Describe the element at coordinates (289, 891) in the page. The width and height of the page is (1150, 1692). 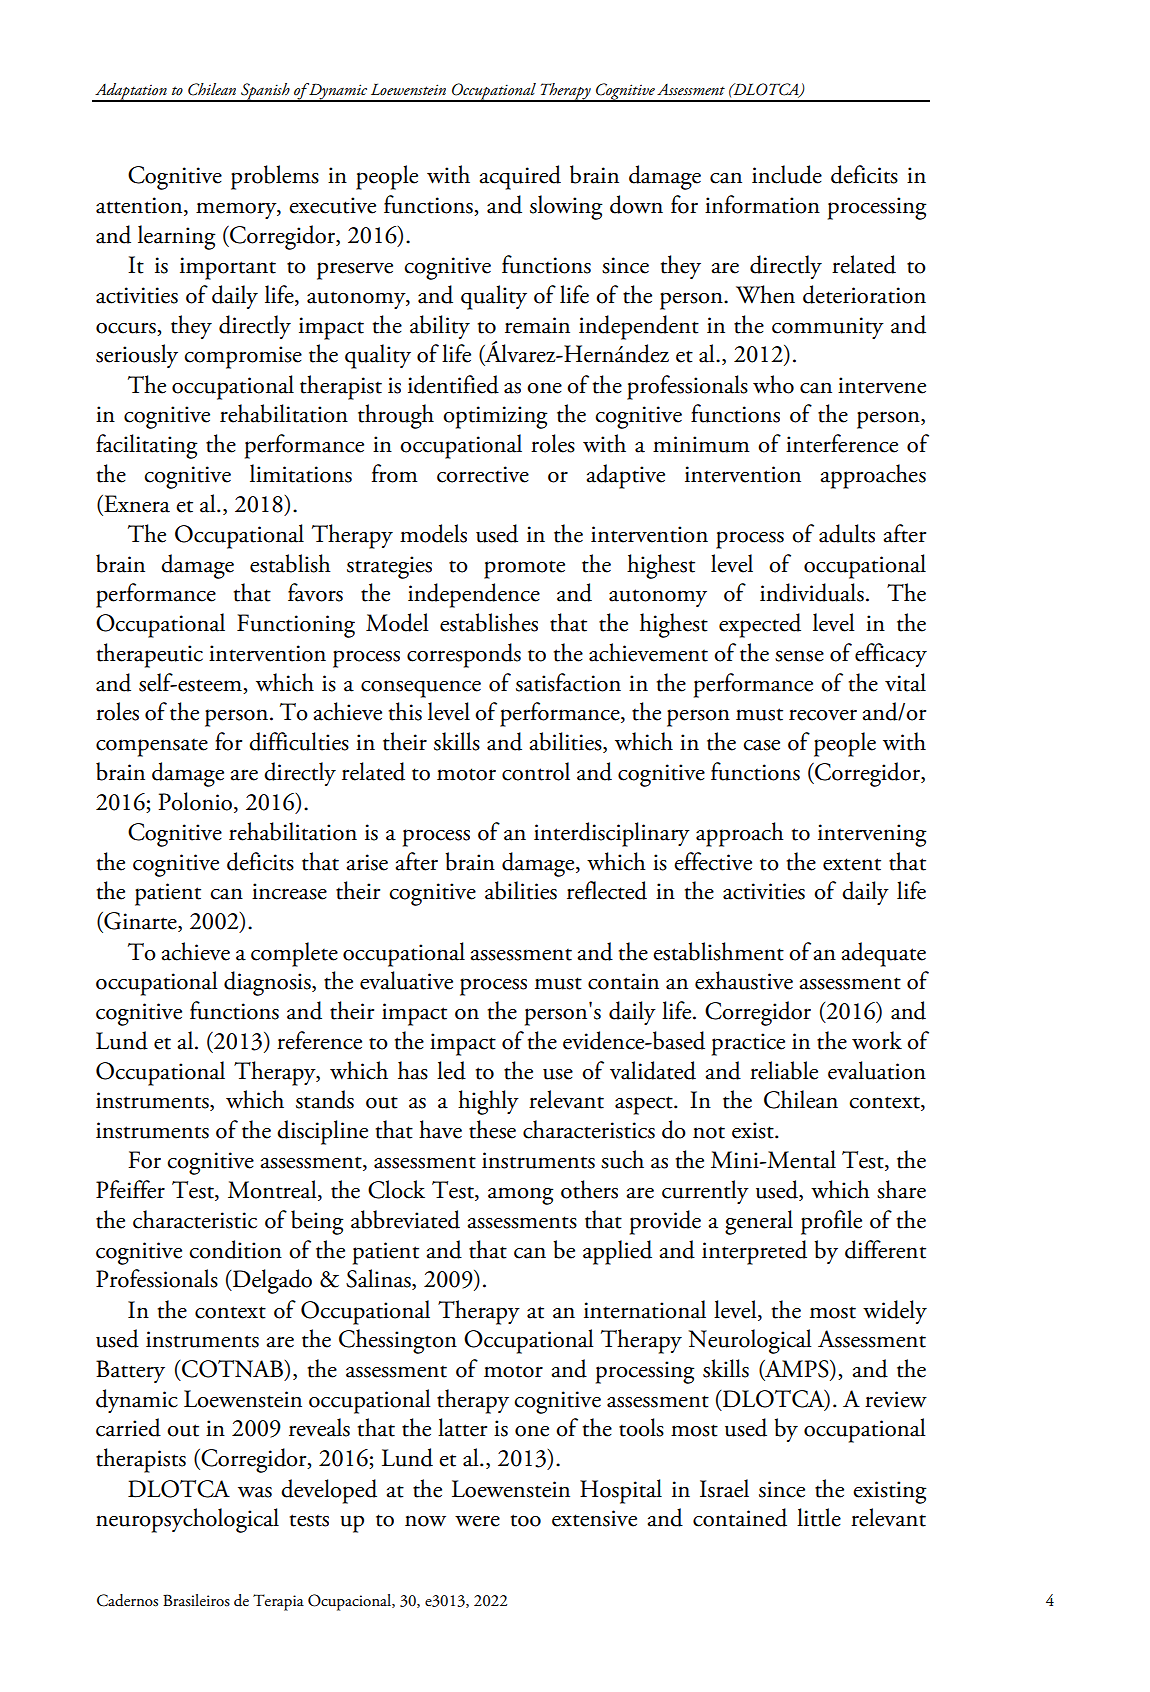
I see `increase` at that location.
